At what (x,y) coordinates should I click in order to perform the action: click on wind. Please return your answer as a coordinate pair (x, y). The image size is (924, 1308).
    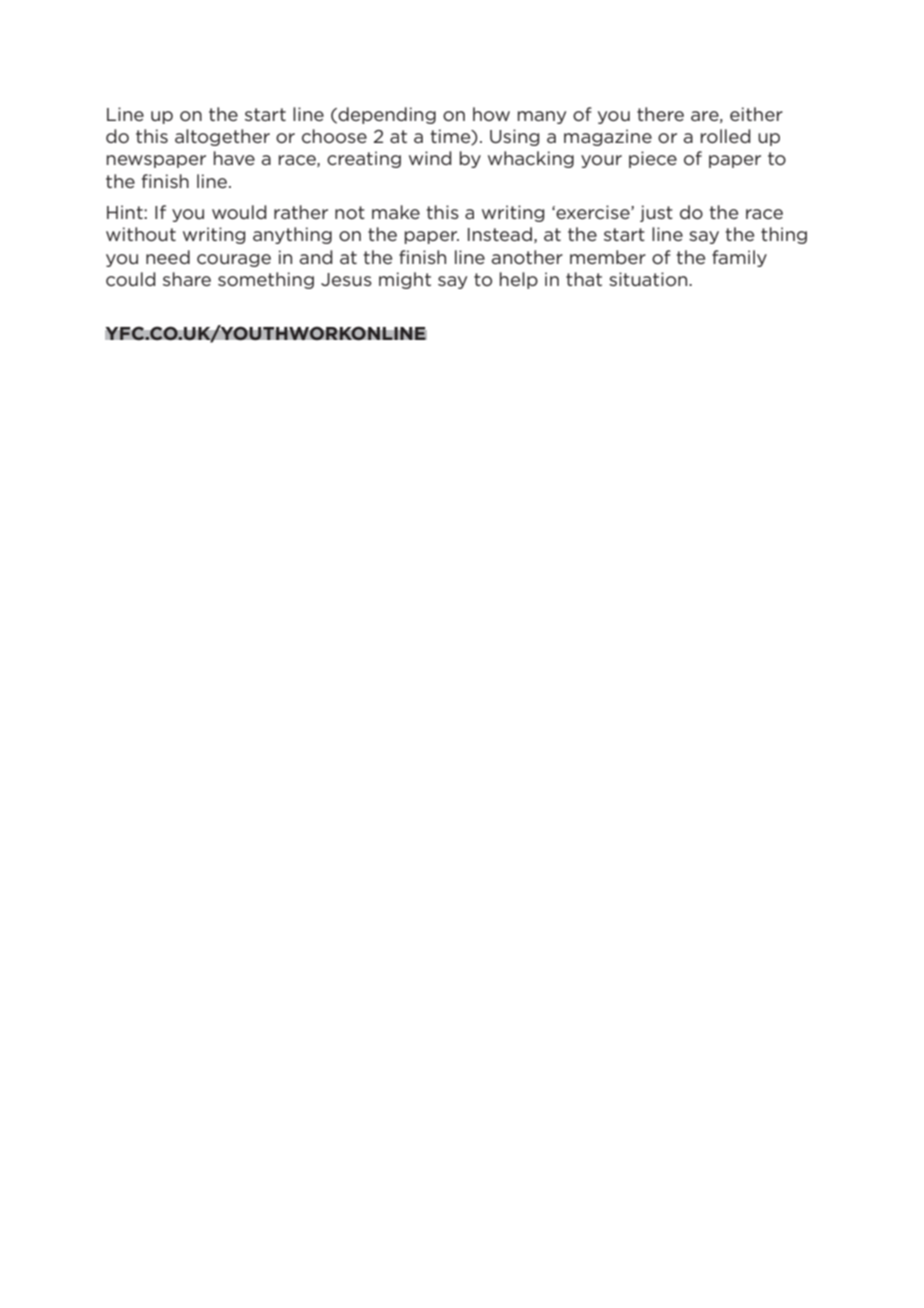
    Looking at the image, I should click on (430, 158).
